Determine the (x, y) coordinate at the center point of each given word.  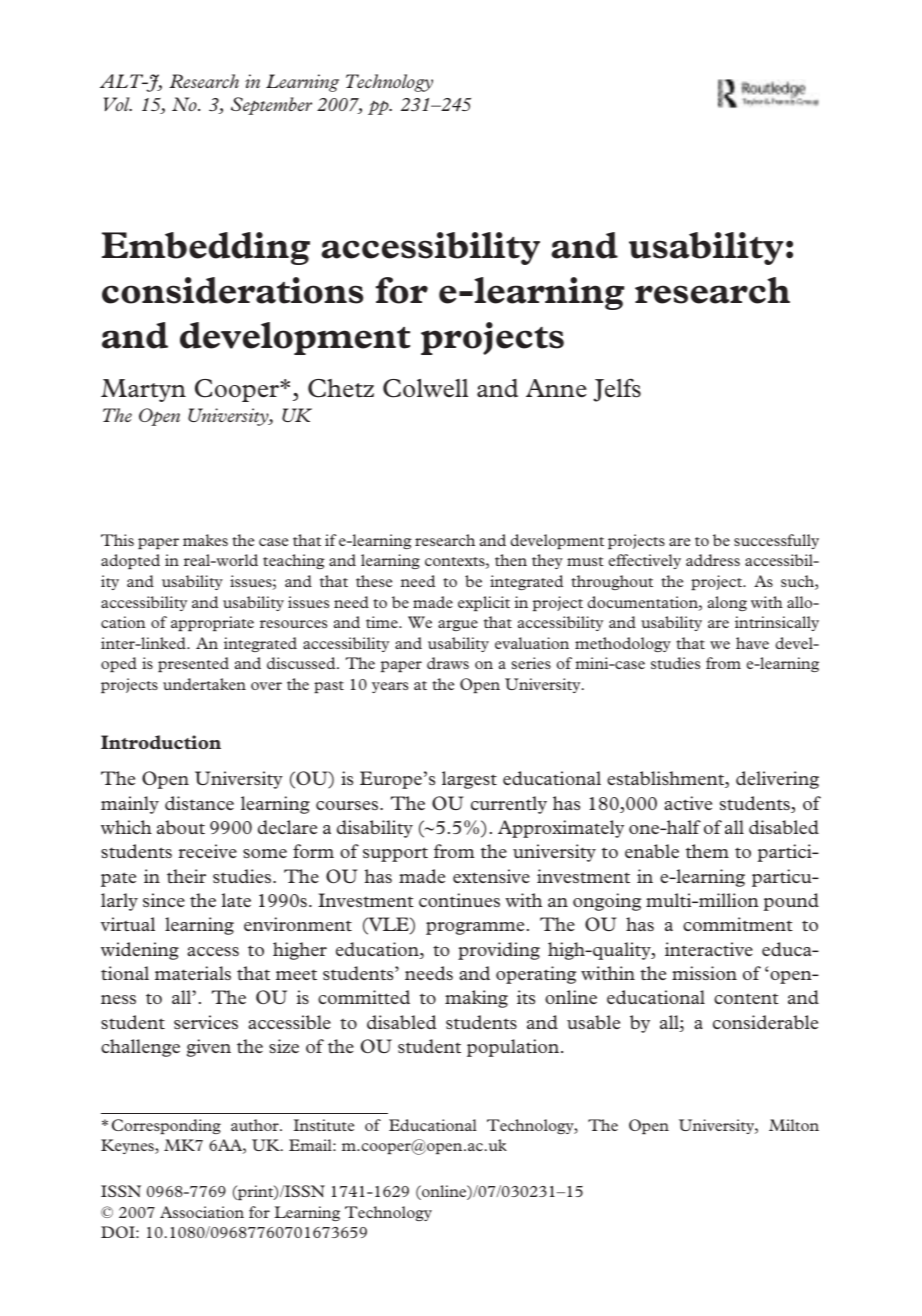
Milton (794, 1125)
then (511, 560)
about (181, 827)
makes (205, 540)
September (271, 106)
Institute (324, 1125)
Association (202, 1212)
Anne (556, 388)
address (713, 560)
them (707, 851)
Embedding (206, 248)
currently (509, 805)
